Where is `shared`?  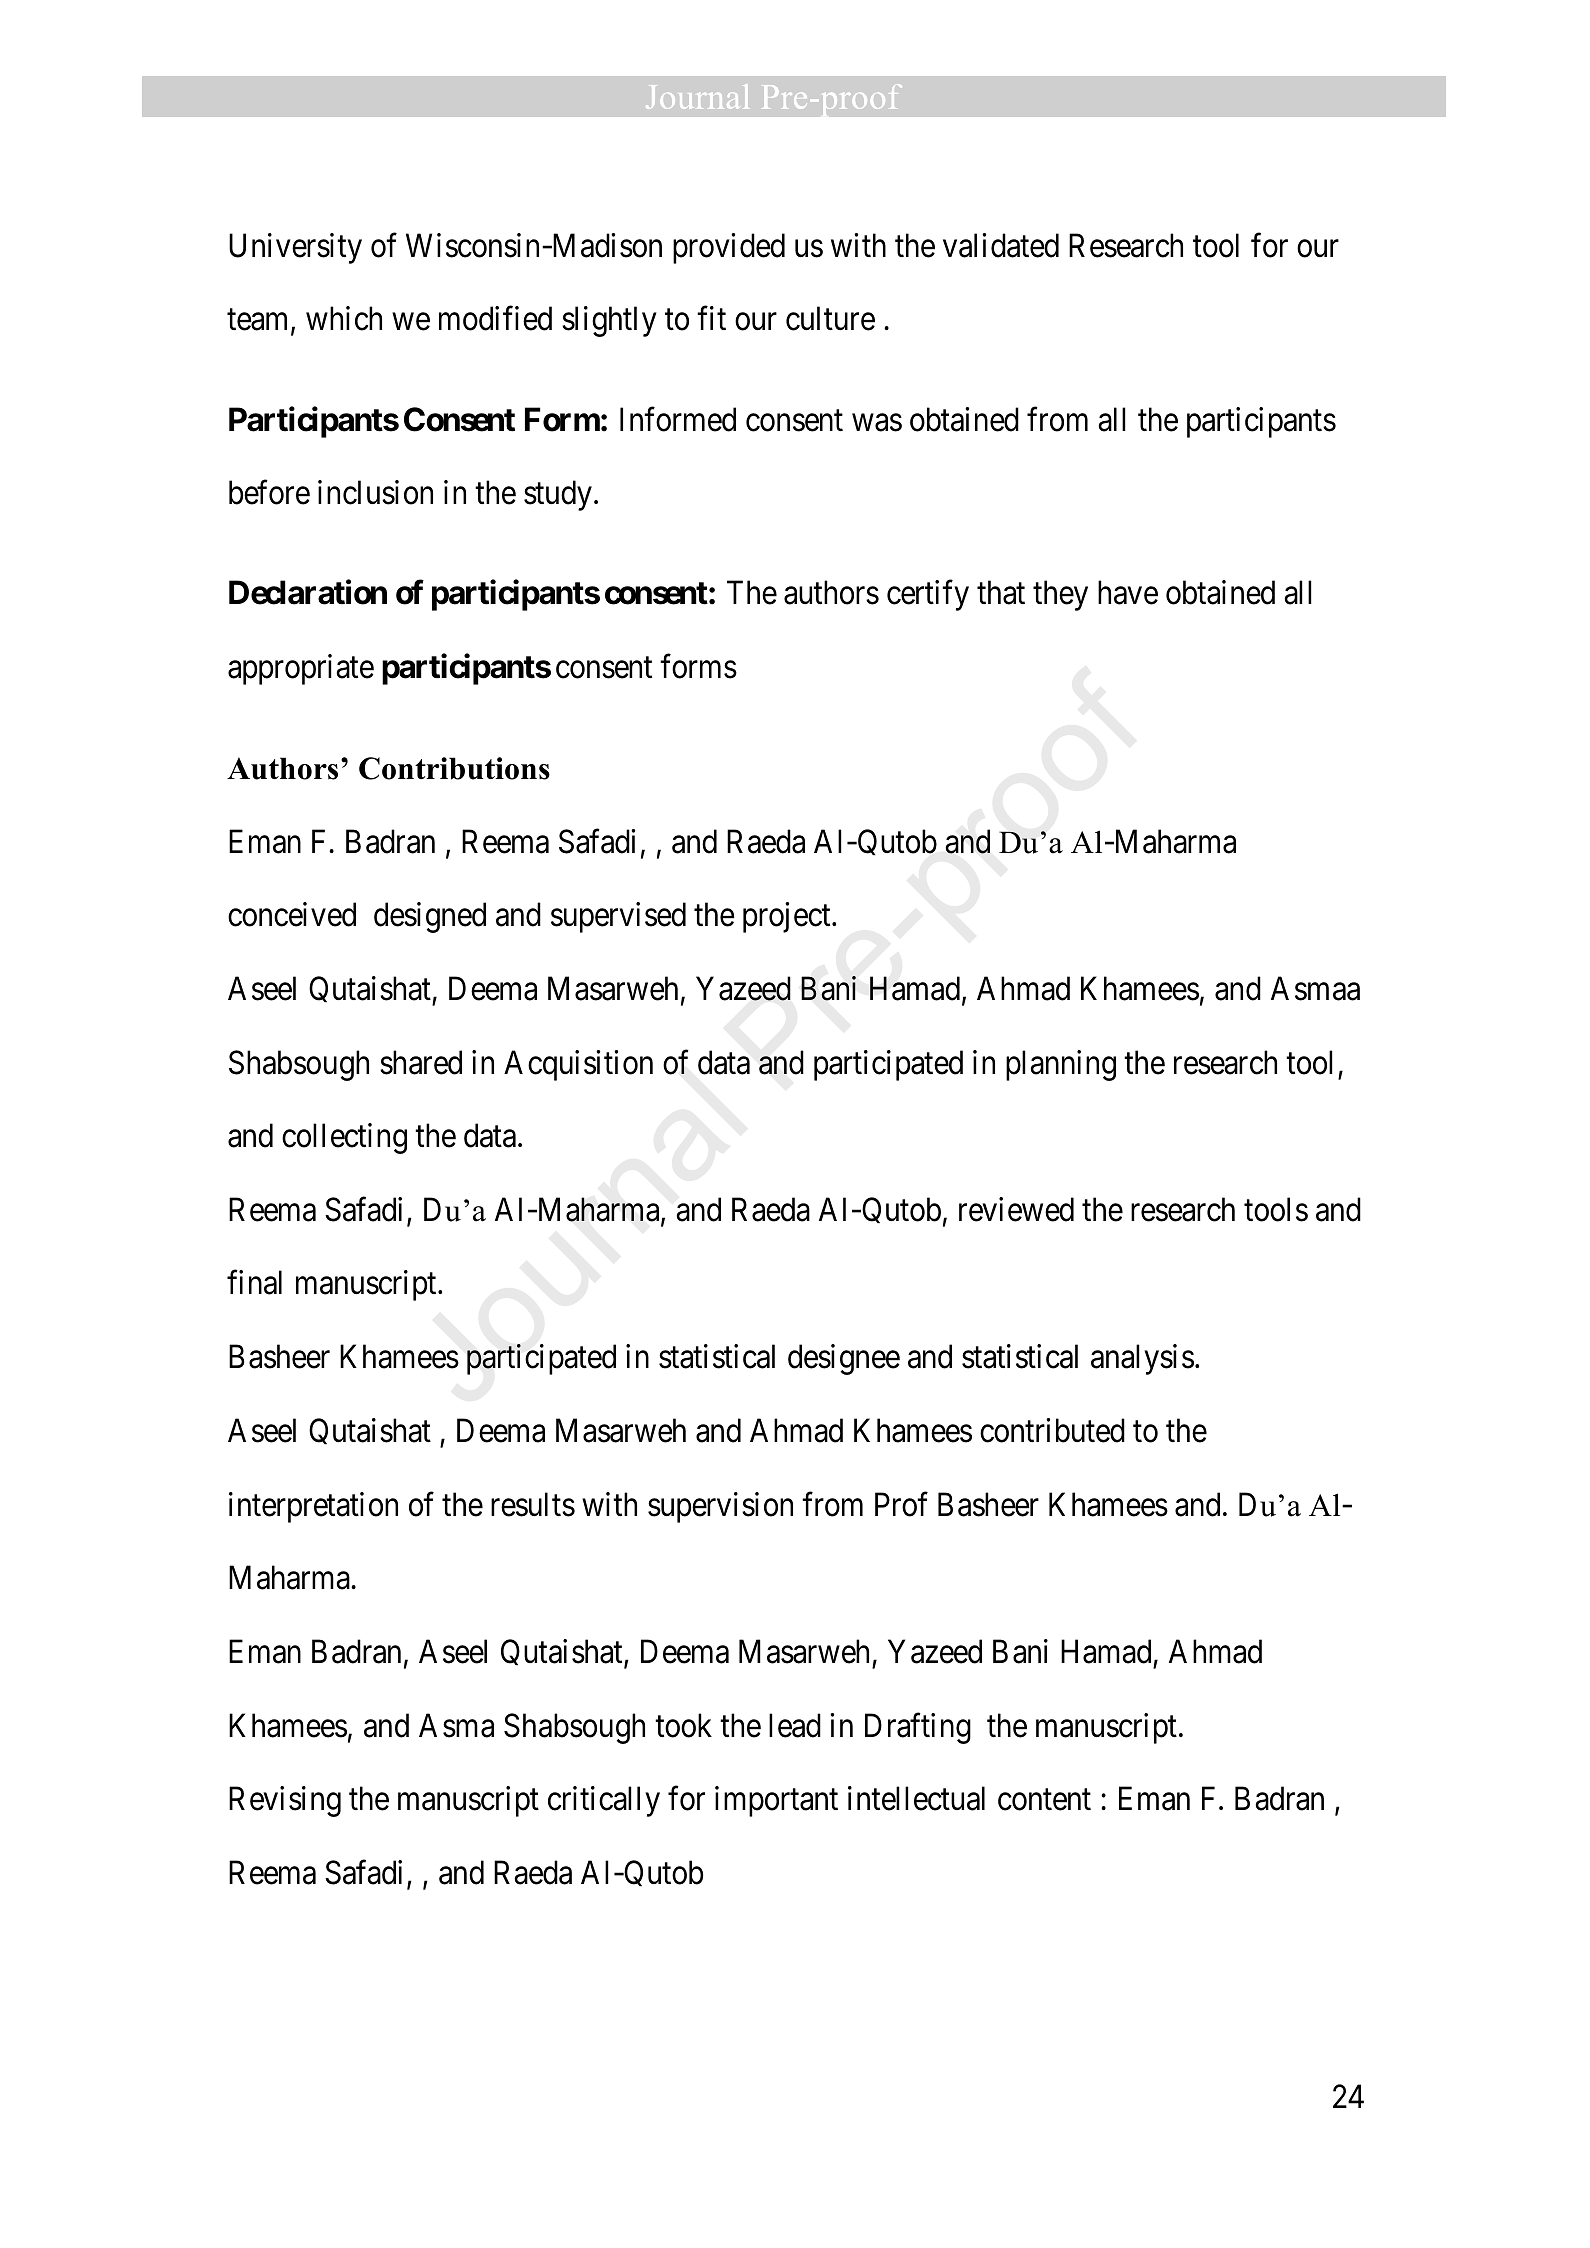
shared is located at coordinates (421, 1062).
